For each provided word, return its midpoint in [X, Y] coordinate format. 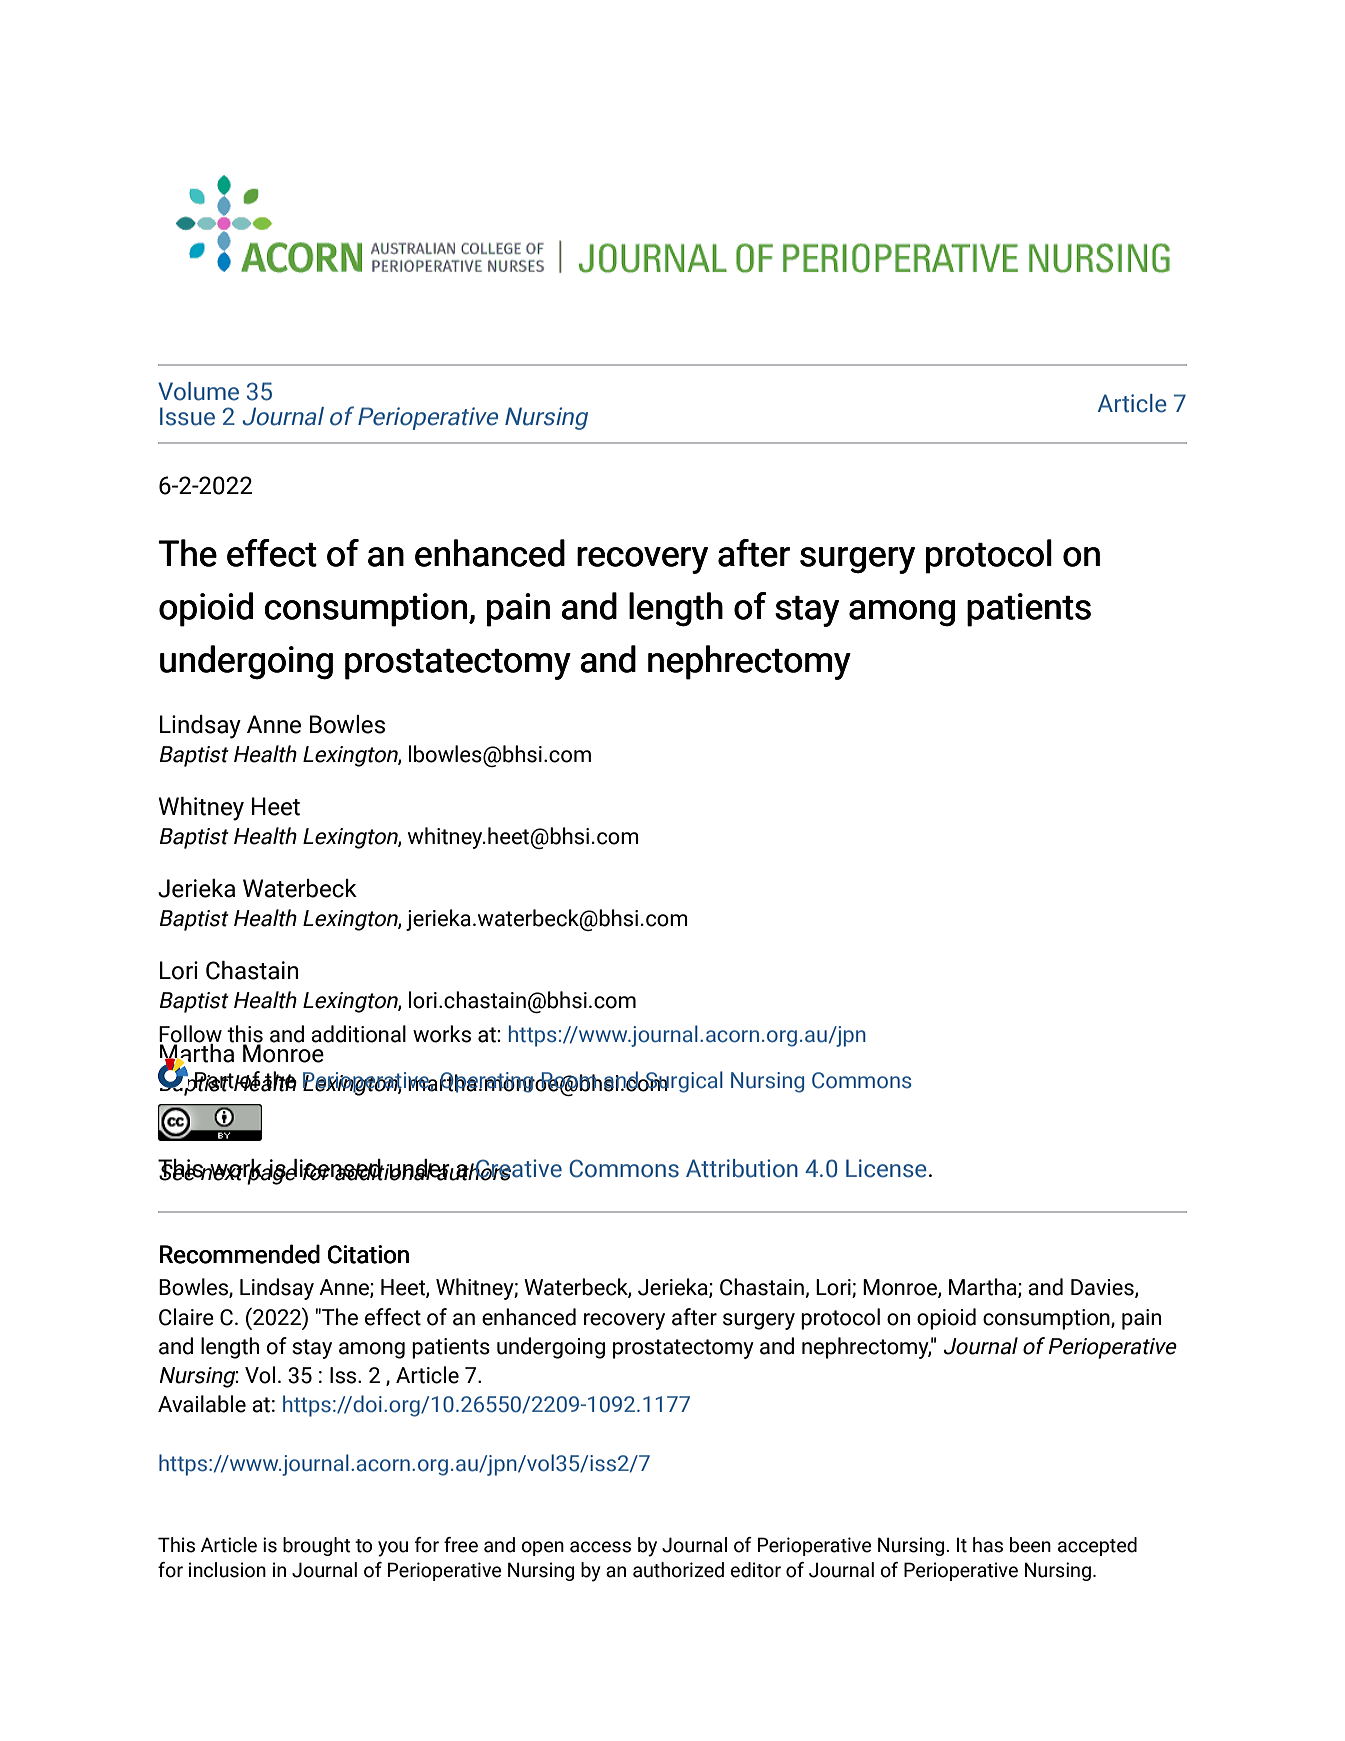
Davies [1103, 1288]
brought [317, 1546]
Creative [518, 1169]
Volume [198, 391]
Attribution [742, 1168]
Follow [190, 1035]
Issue [187, 416]
